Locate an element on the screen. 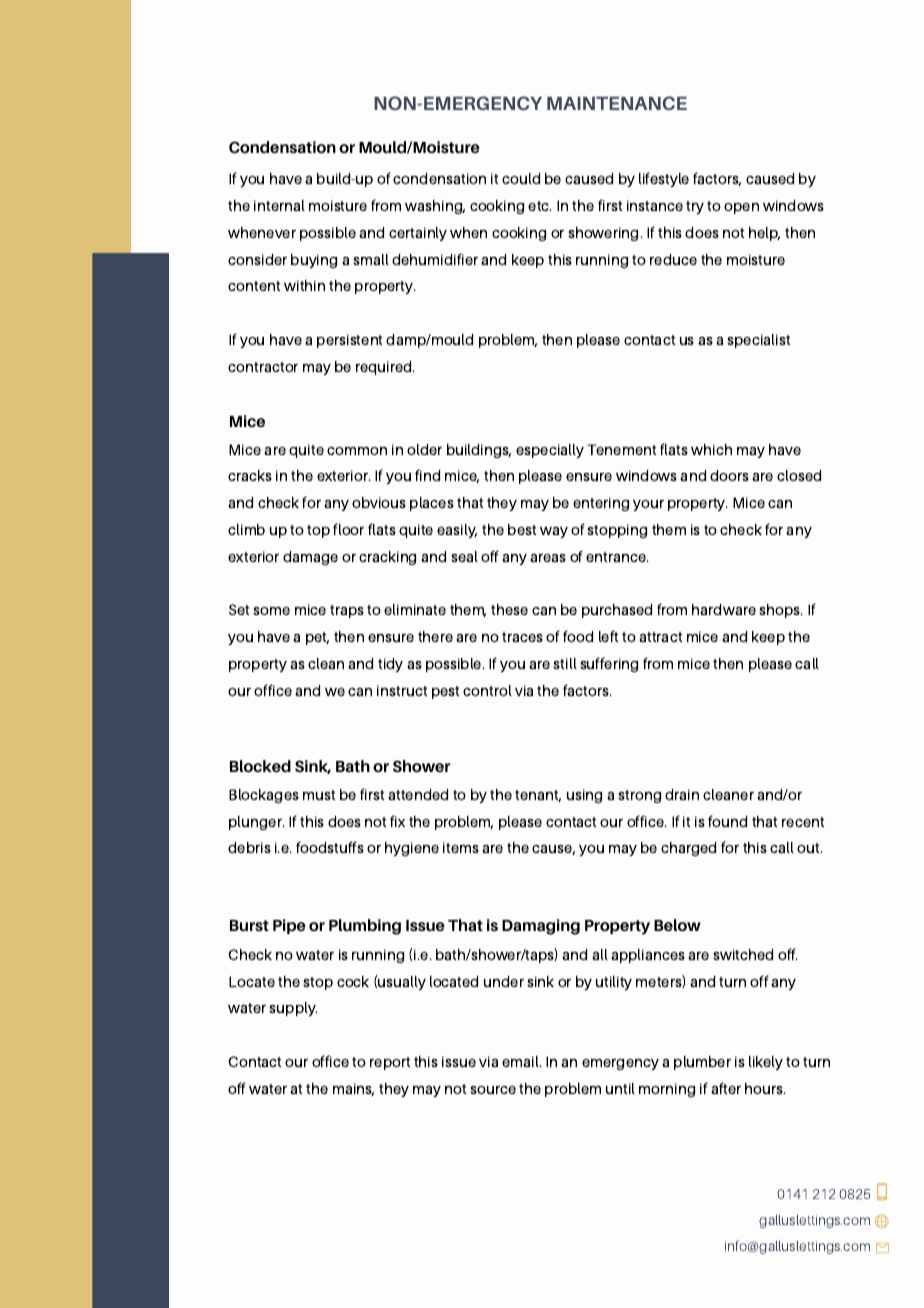 This screenshot has width=924, height=1308. likely is located at coordinates (766, 1063).
